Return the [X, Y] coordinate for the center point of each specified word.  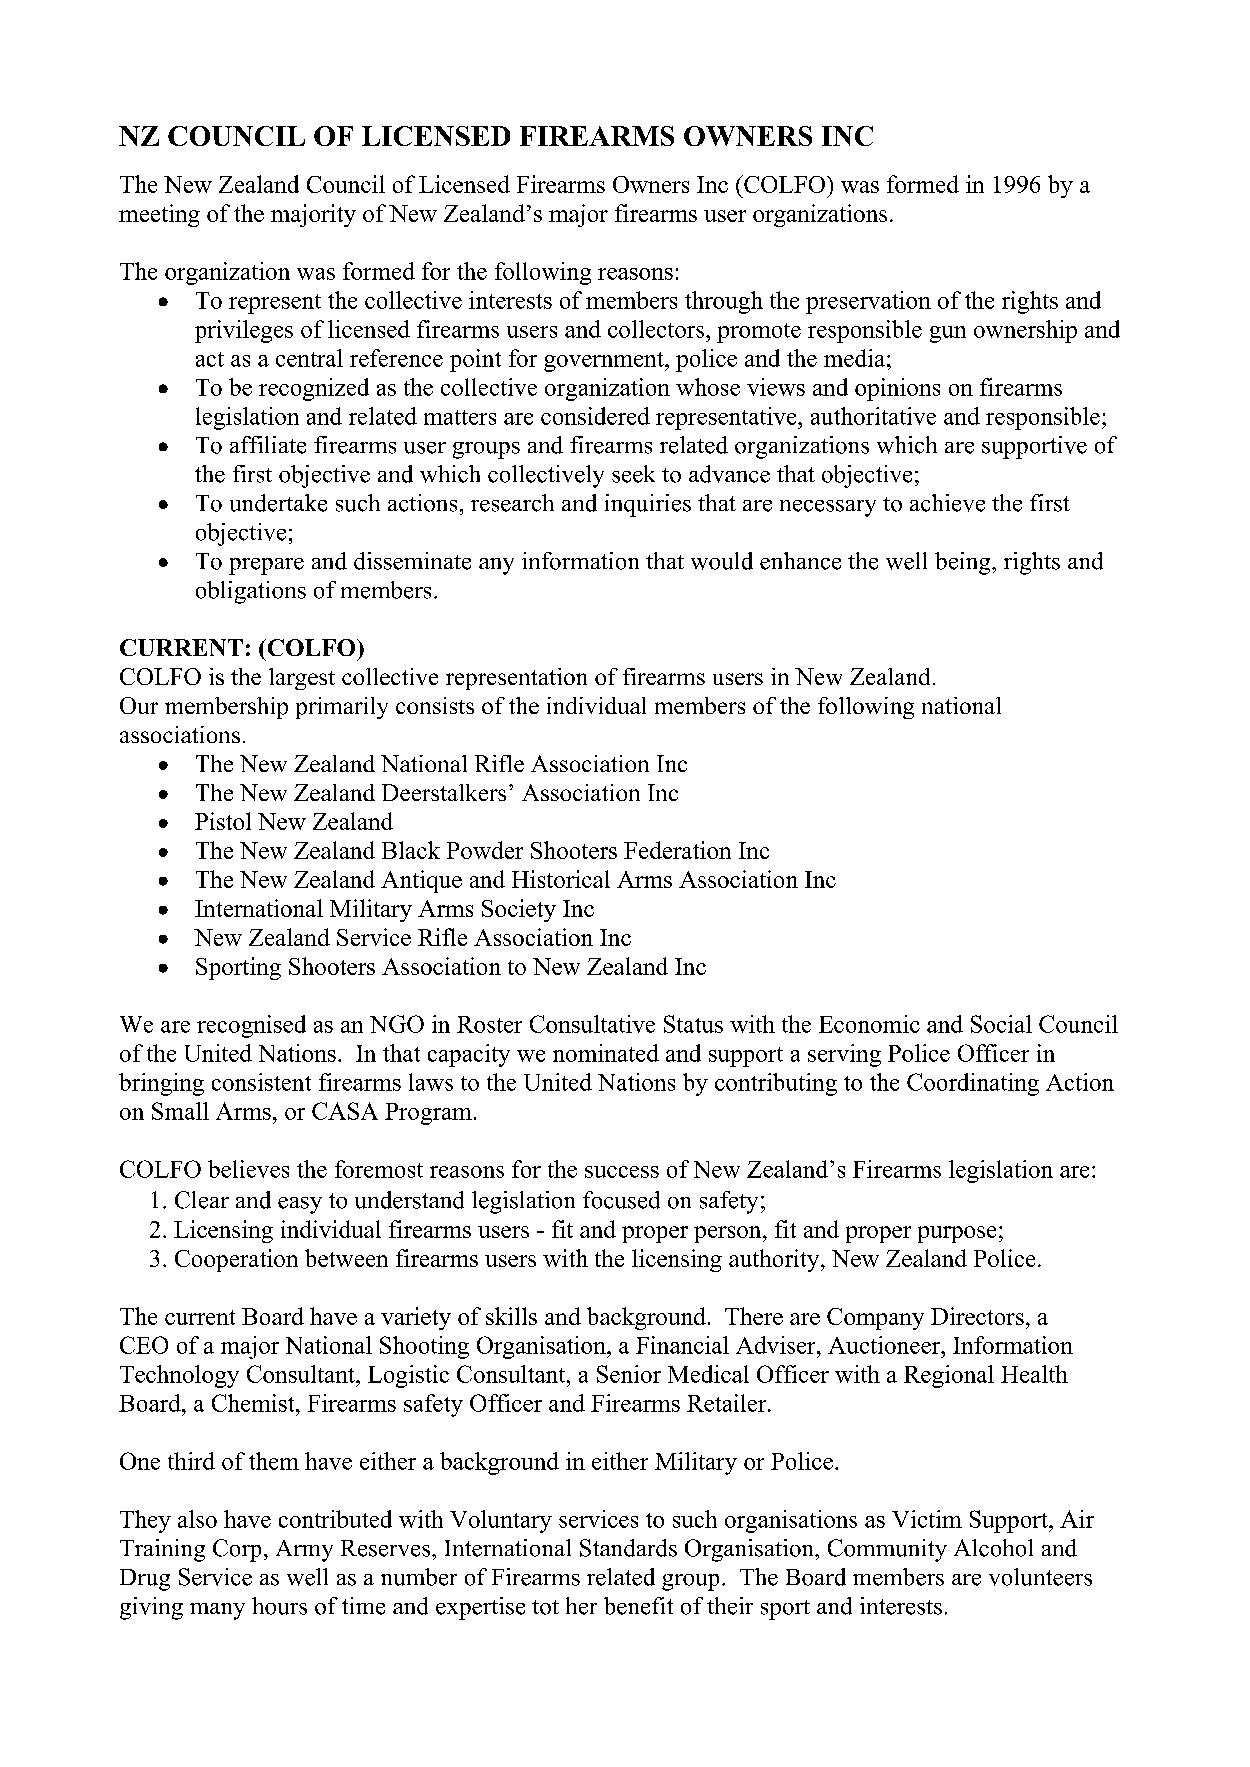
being [964, 563]
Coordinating [973, 1084]
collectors [657, 329]
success [622, 1172]
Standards [628, 1548]
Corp [237, 1550]
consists [435, 705]
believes [248, 1169]
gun [948, 334]
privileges [244, 331]
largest [302, 679]
